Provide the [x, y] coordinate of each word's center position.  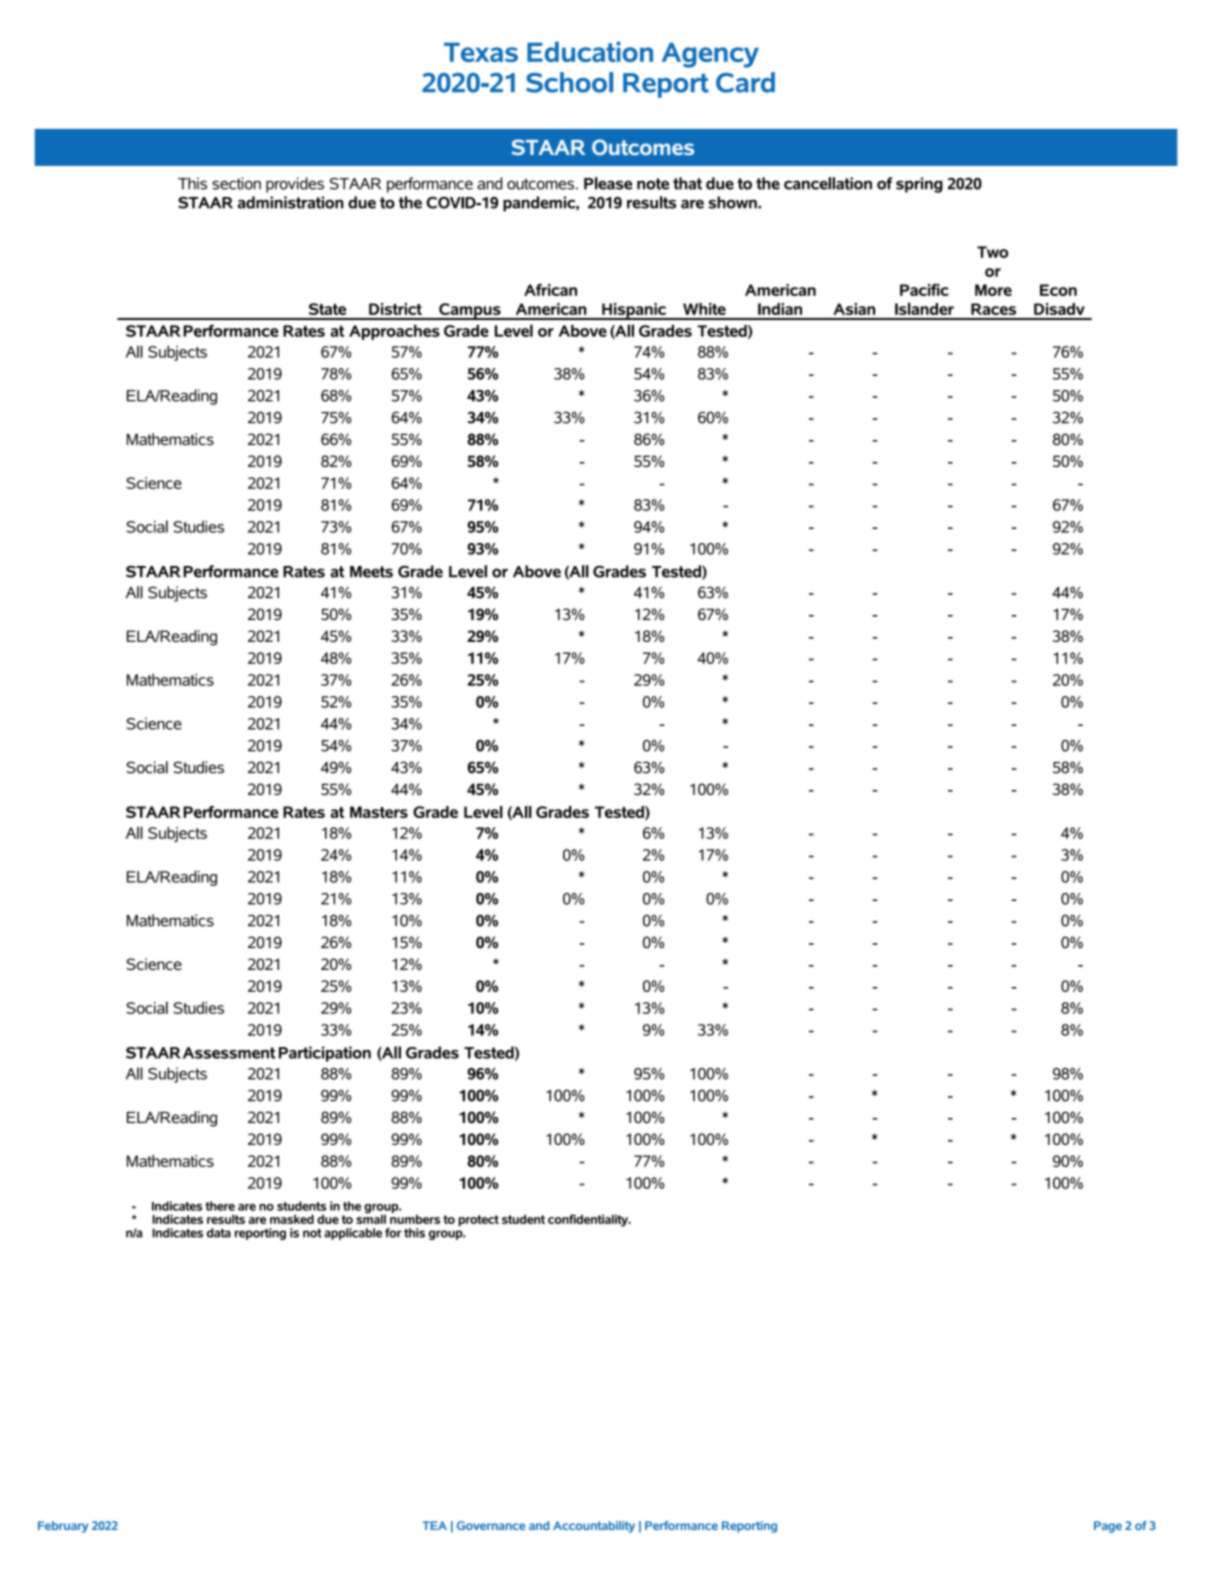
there [220, 1206]
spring [919, 185]
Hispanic [634, 311]
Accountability [594, 1527]
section [236, 183]
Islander [924, 308]
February [63, 1527]
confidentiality [589, 1220]
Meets [371, 572]
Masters [379, 812]
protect [478, 1221]
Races [993, 309]
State [327, 309]
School [569, 82]
